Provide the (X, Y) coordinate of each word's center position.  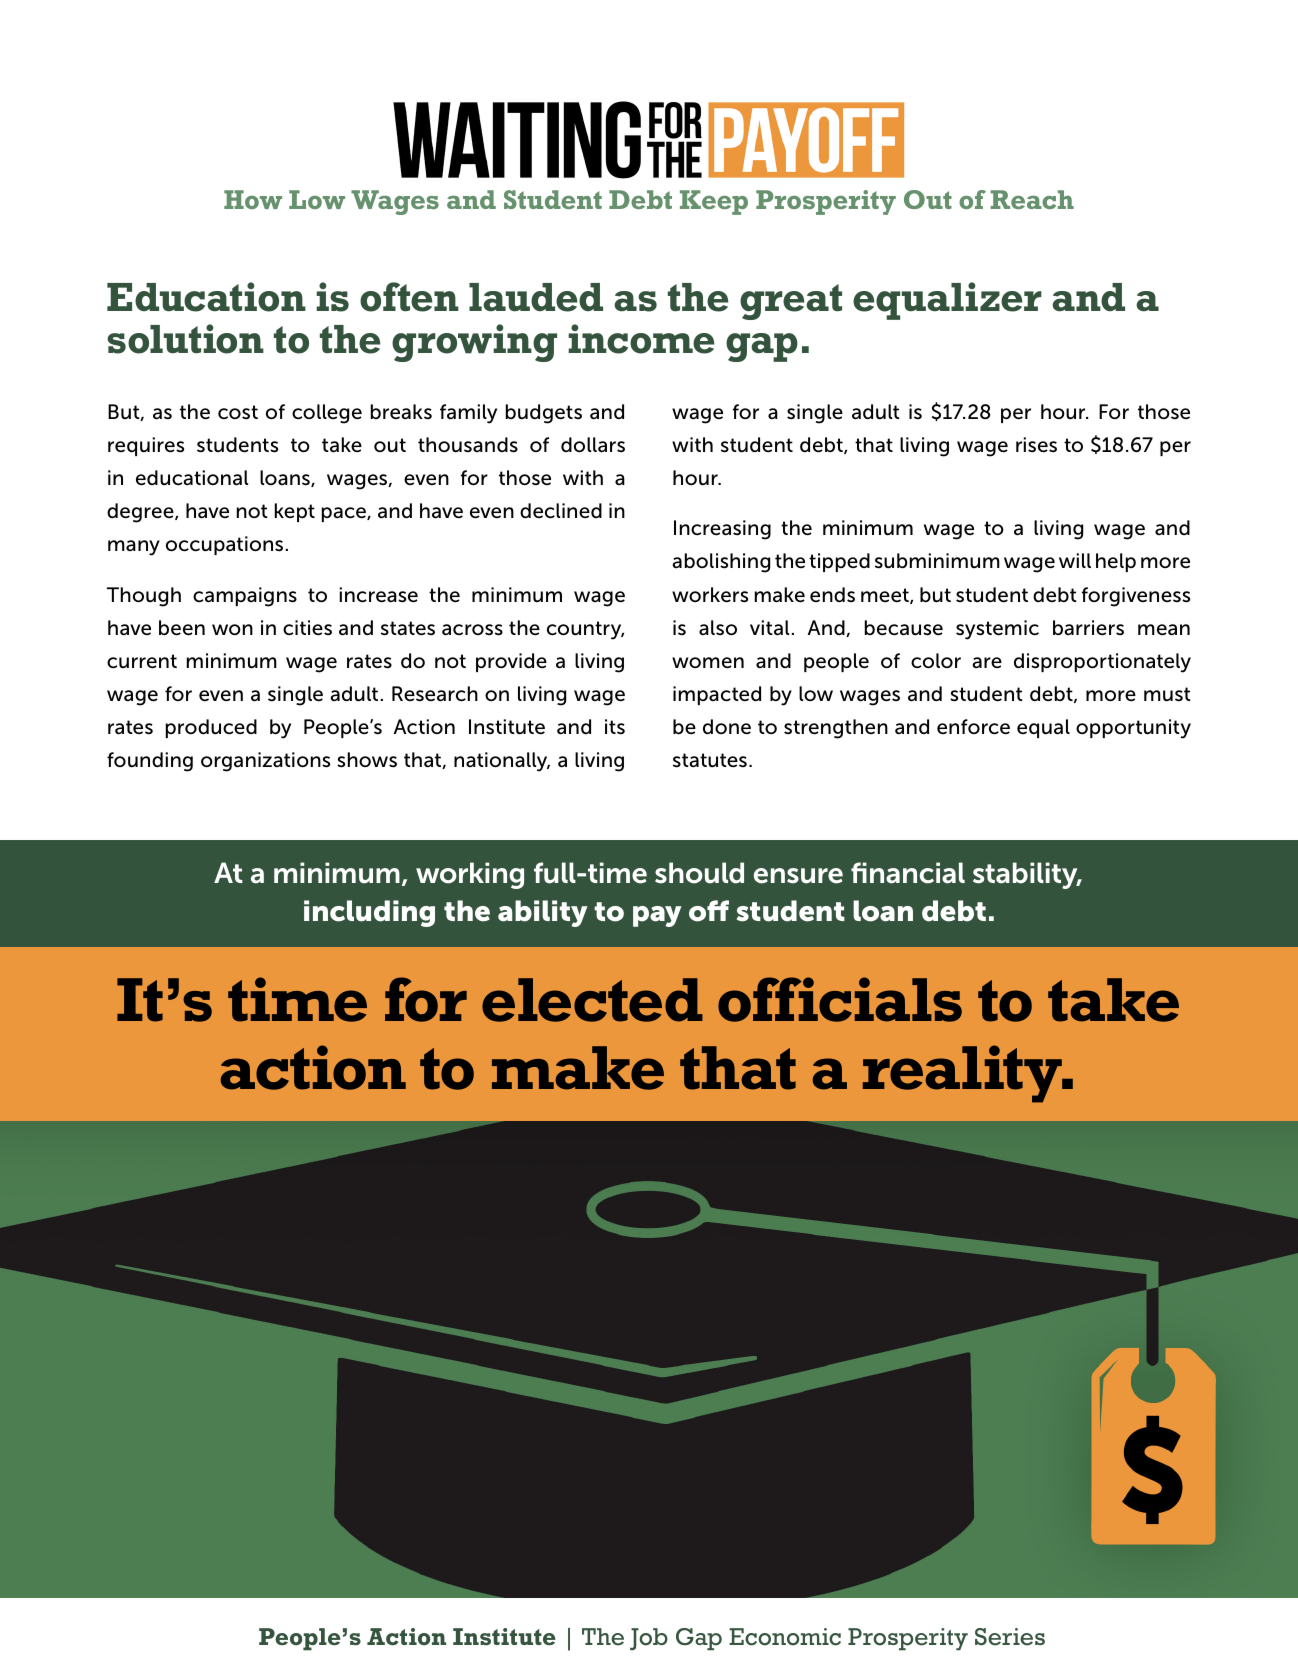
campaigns (245, 597)
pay (657, 916)
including (369, 913)
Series (1010, 1637)
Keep (714, 202)
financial (908, 873)
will (1075, 560)
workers (710, 595)
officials (840, 999)
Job (649, 1639)
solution (185, 339)
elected (592, 1000)
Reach (1032, 199)
